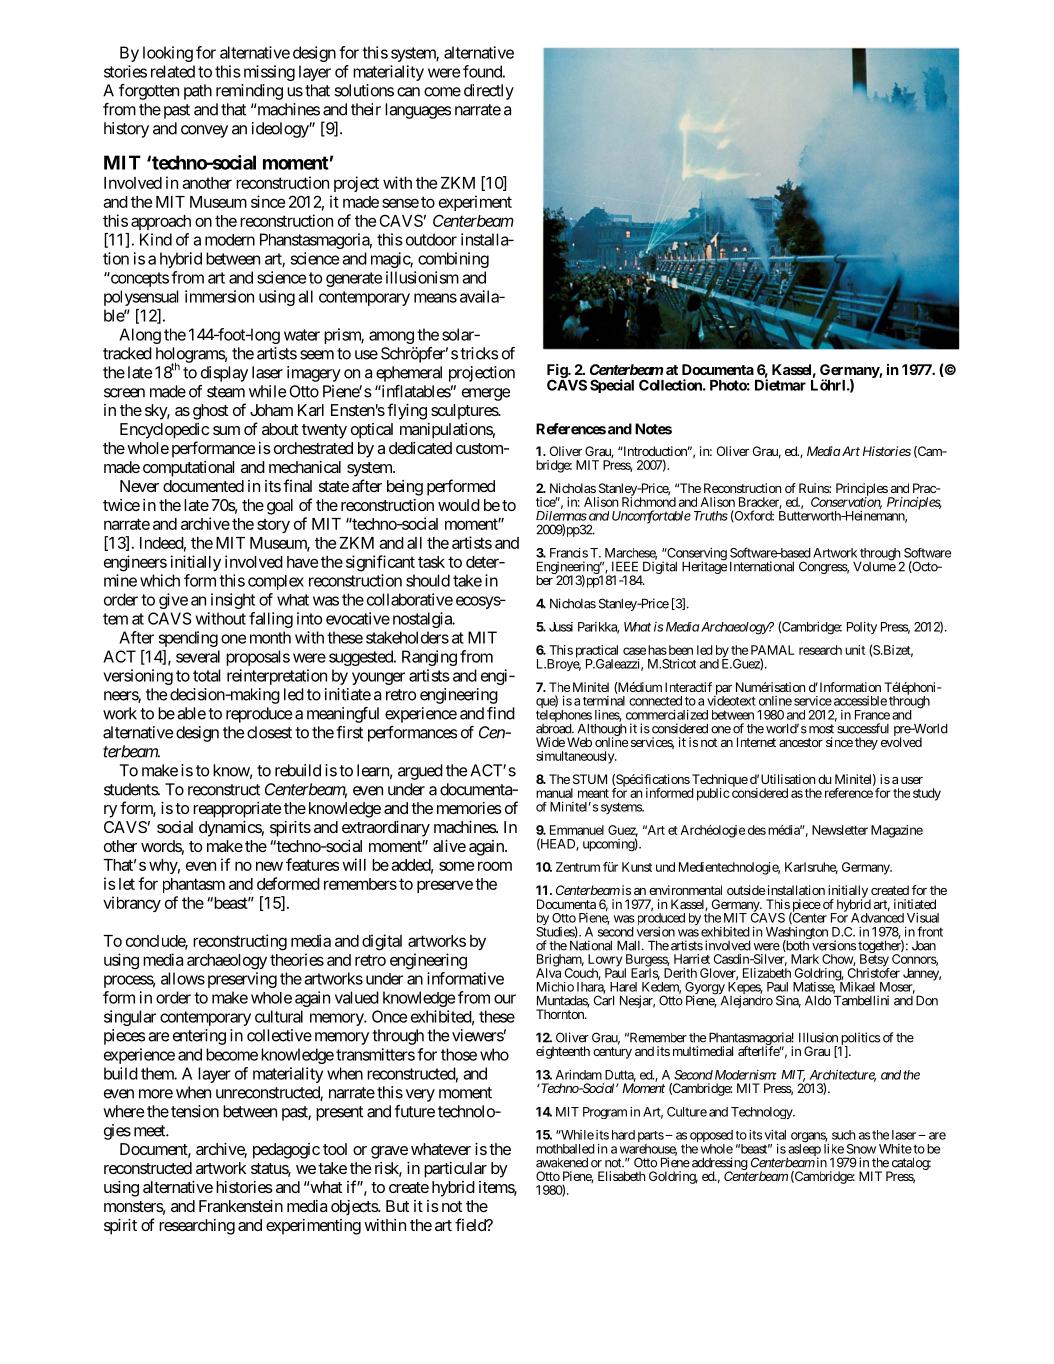 Image resolution: width=1054 pixels, height=1364 pixels. Describe the element at coordinates (561, 627) in the screenshot. I see `Jussi` at that location.
